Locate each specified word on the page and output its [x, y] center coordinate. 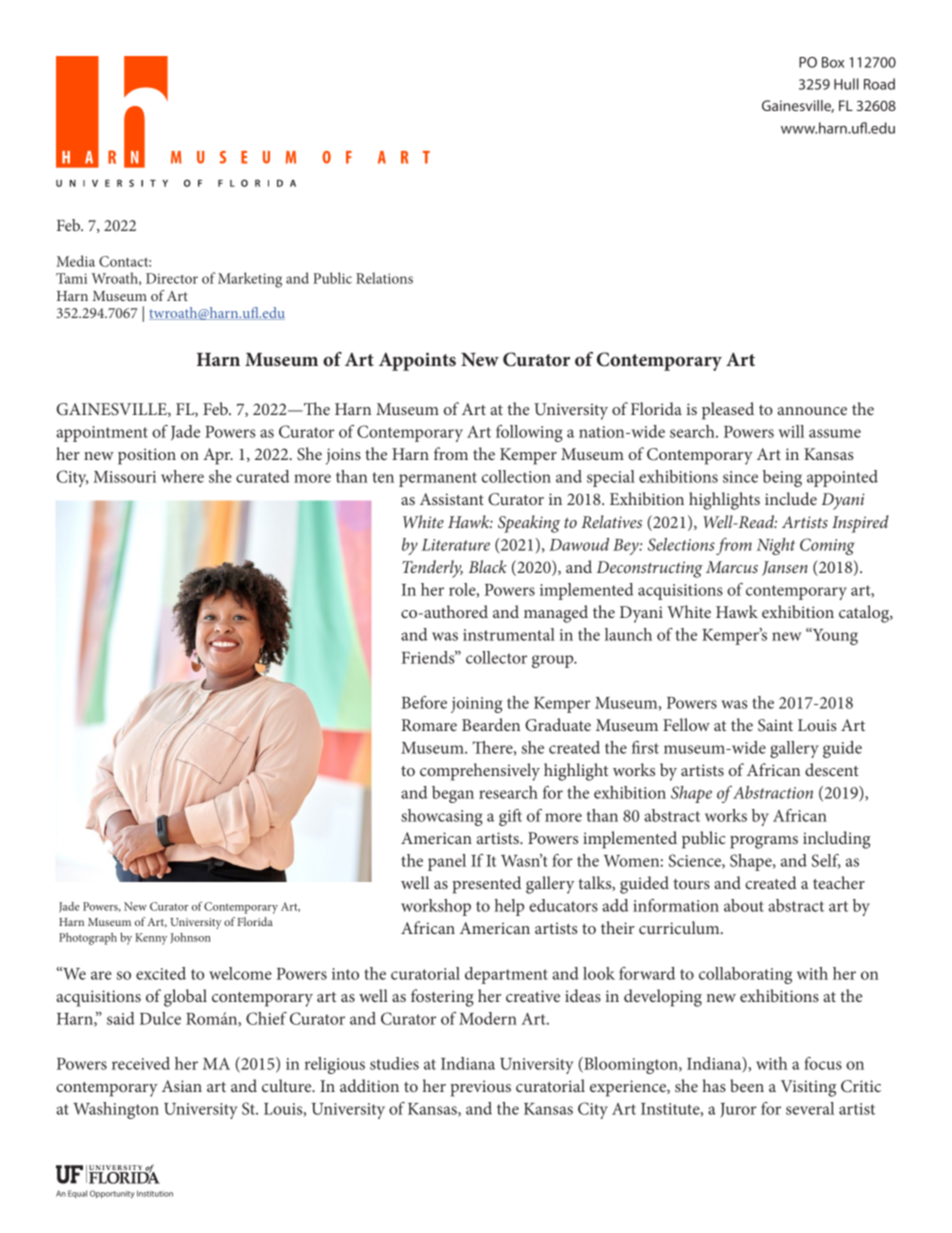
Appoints [417, 361]
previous [480, 1088]
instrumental [509, 634]
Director [172, 278]
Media [75, 261]
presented [486, 885]
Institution [155, 1193]
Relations [384, 278]
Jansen [785, 568]
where [182, 476]
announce [812, 411]
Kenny [151, 939]
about [744, 905]
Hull [846, 84]
